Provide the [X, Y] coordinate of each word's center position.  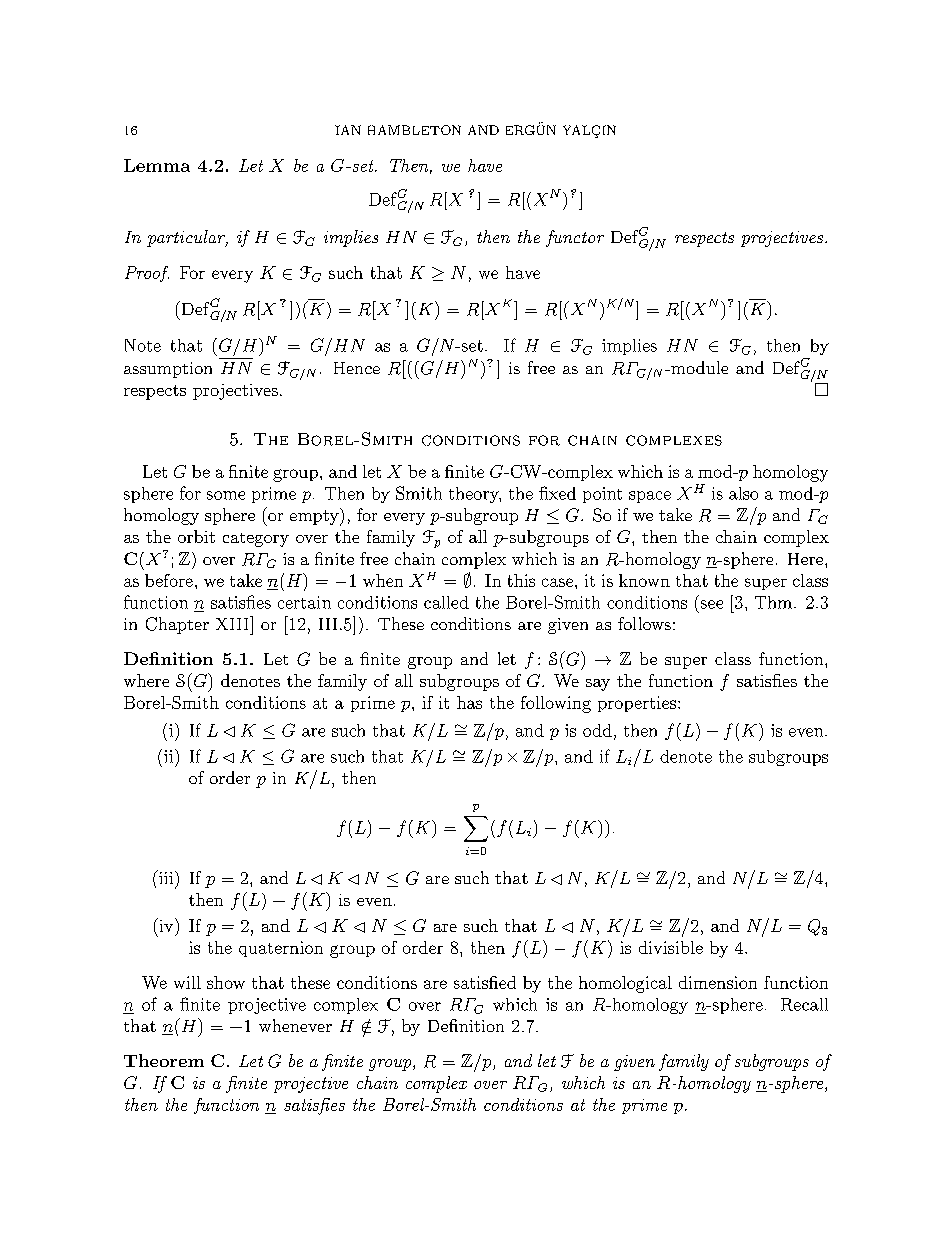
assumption [168, 370]
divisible [671, 947]
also [743, 493]
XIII [233, 623]
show [226, 982]
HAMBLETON [414, 130]
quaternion [281, 949]
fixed [557, 493]
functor [575, 238]
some [226, 495]
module [698, 367]
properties [637, 704]
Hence [357, 368]
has [469, 702]
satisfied [485, 982]
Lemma [157, 165]
